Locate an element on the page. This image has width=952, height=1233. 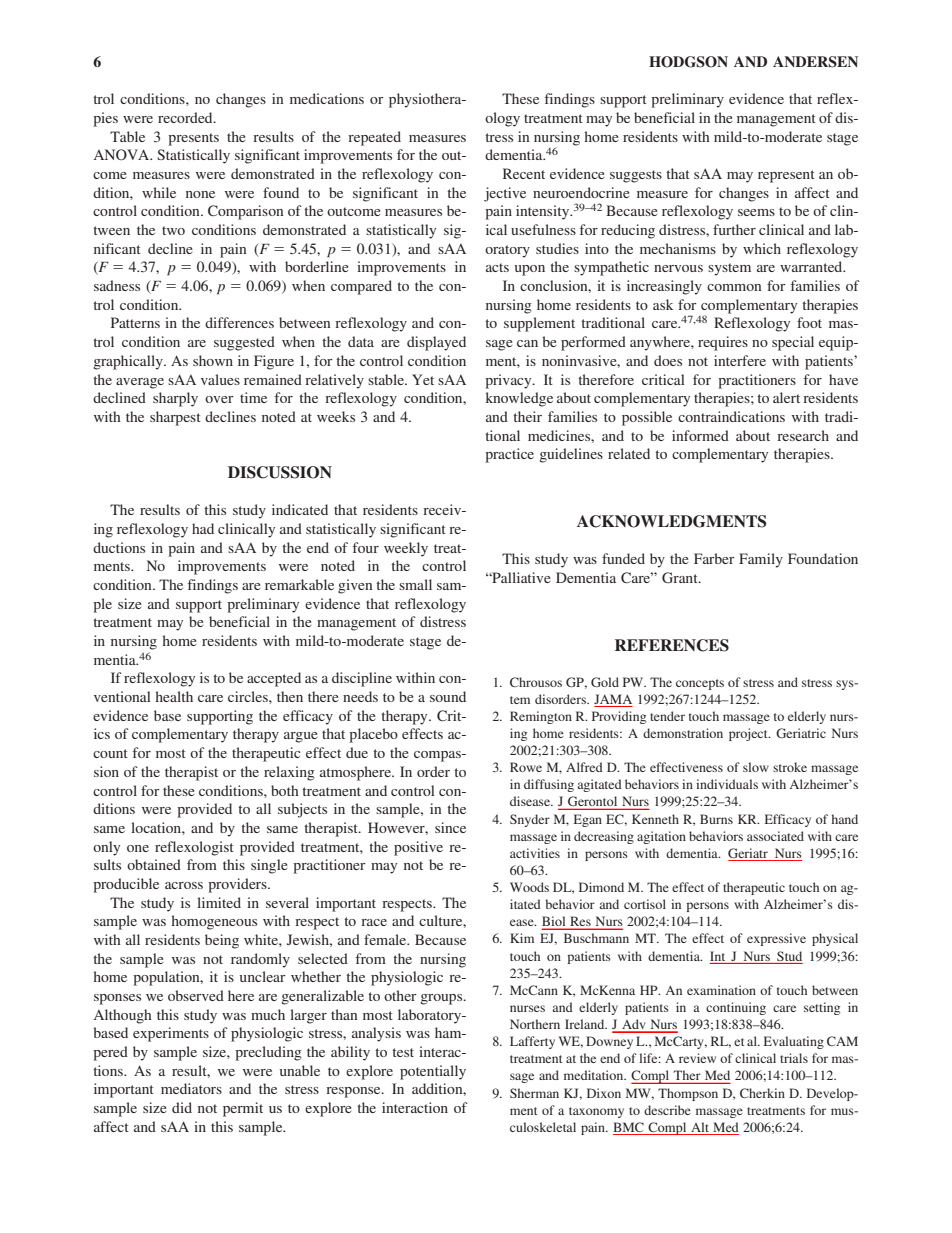
research is located at coordinates (803, 435).
